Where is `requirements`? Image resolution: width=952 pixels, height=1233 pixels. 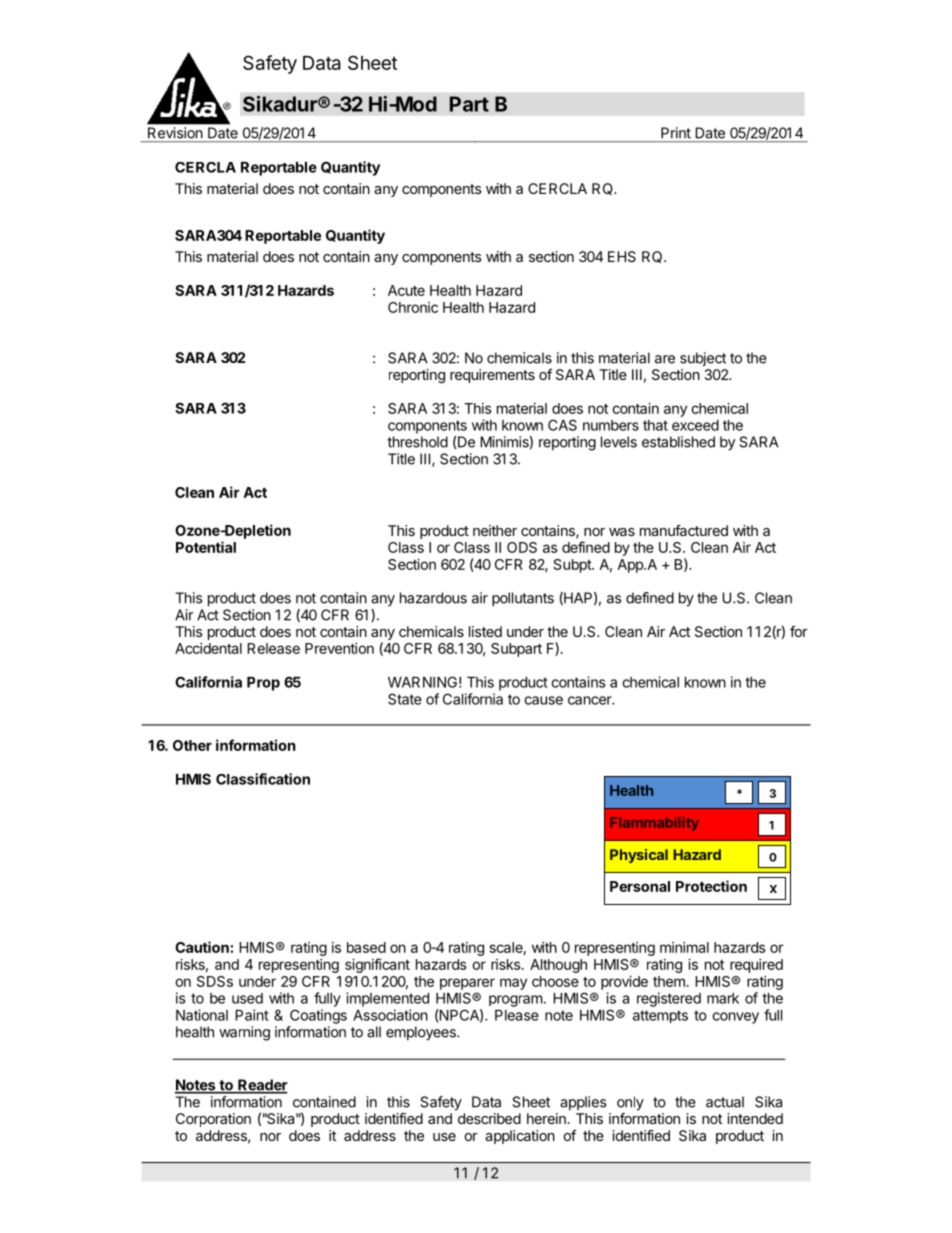
requirements is located at coordinates (492, 376).
